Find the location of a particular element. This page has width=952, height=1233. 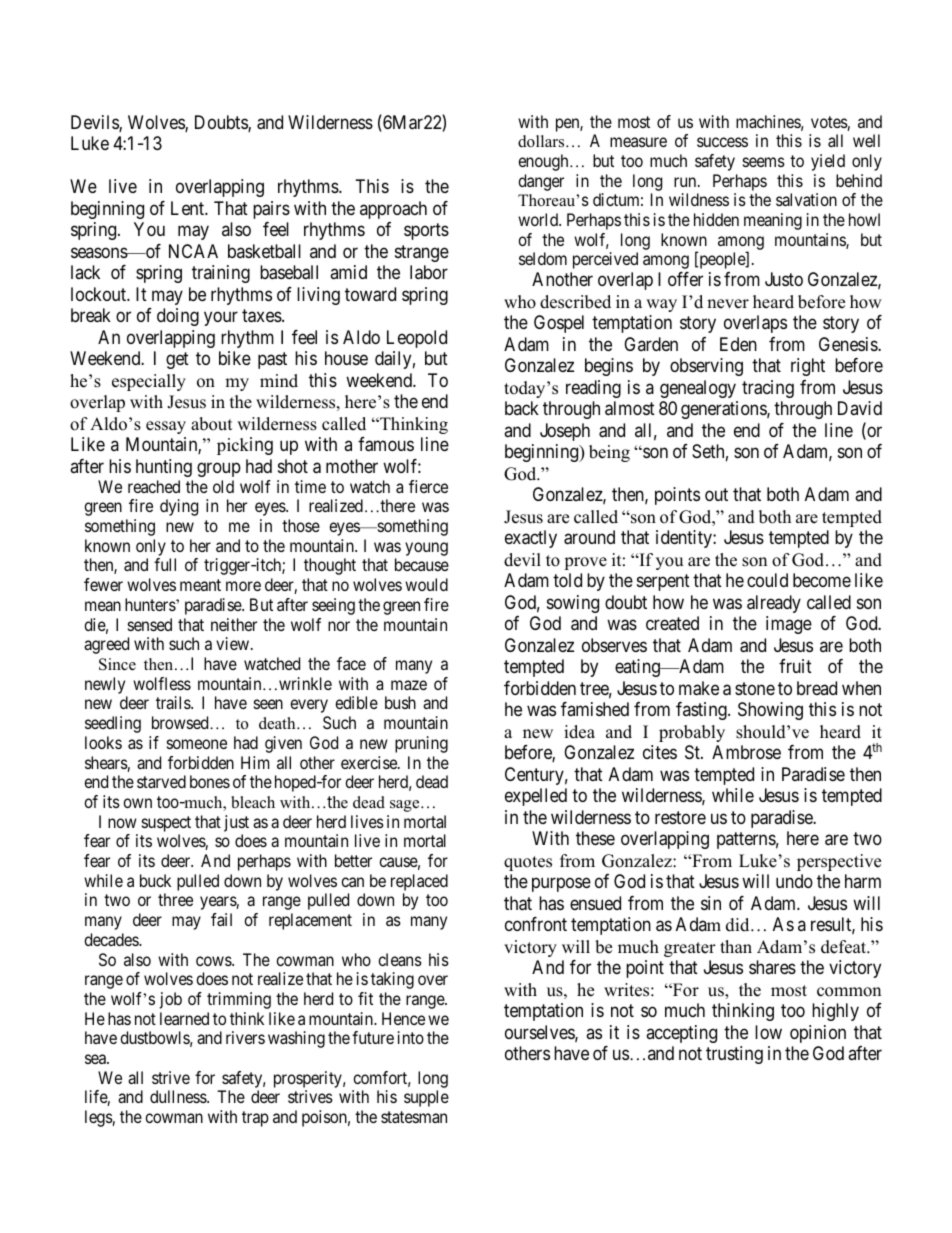

sensed is located at coordinates (150, 624).
